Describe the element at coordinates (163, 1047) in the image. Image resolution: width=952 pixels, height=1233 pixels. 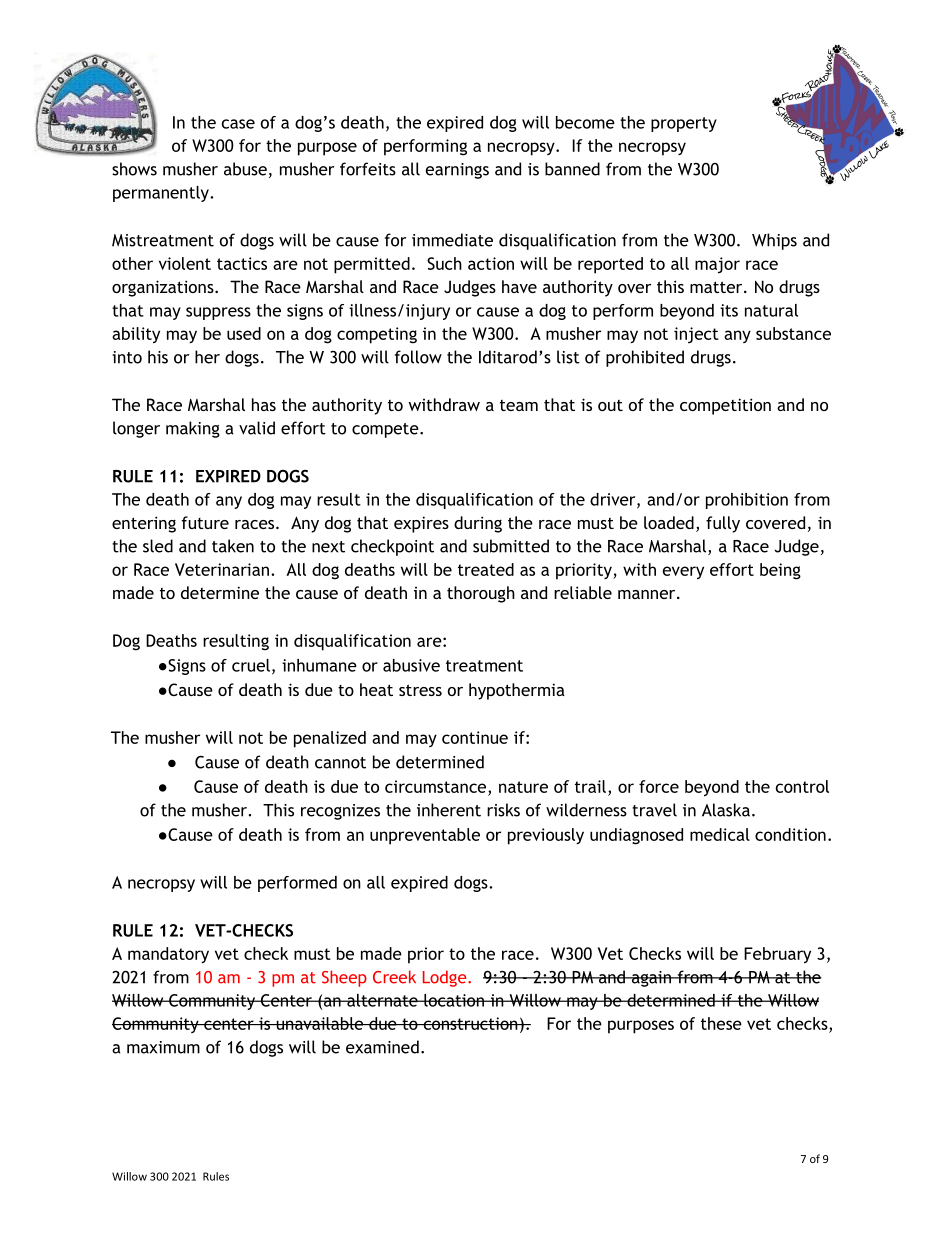
I see `maximum` at that location.
